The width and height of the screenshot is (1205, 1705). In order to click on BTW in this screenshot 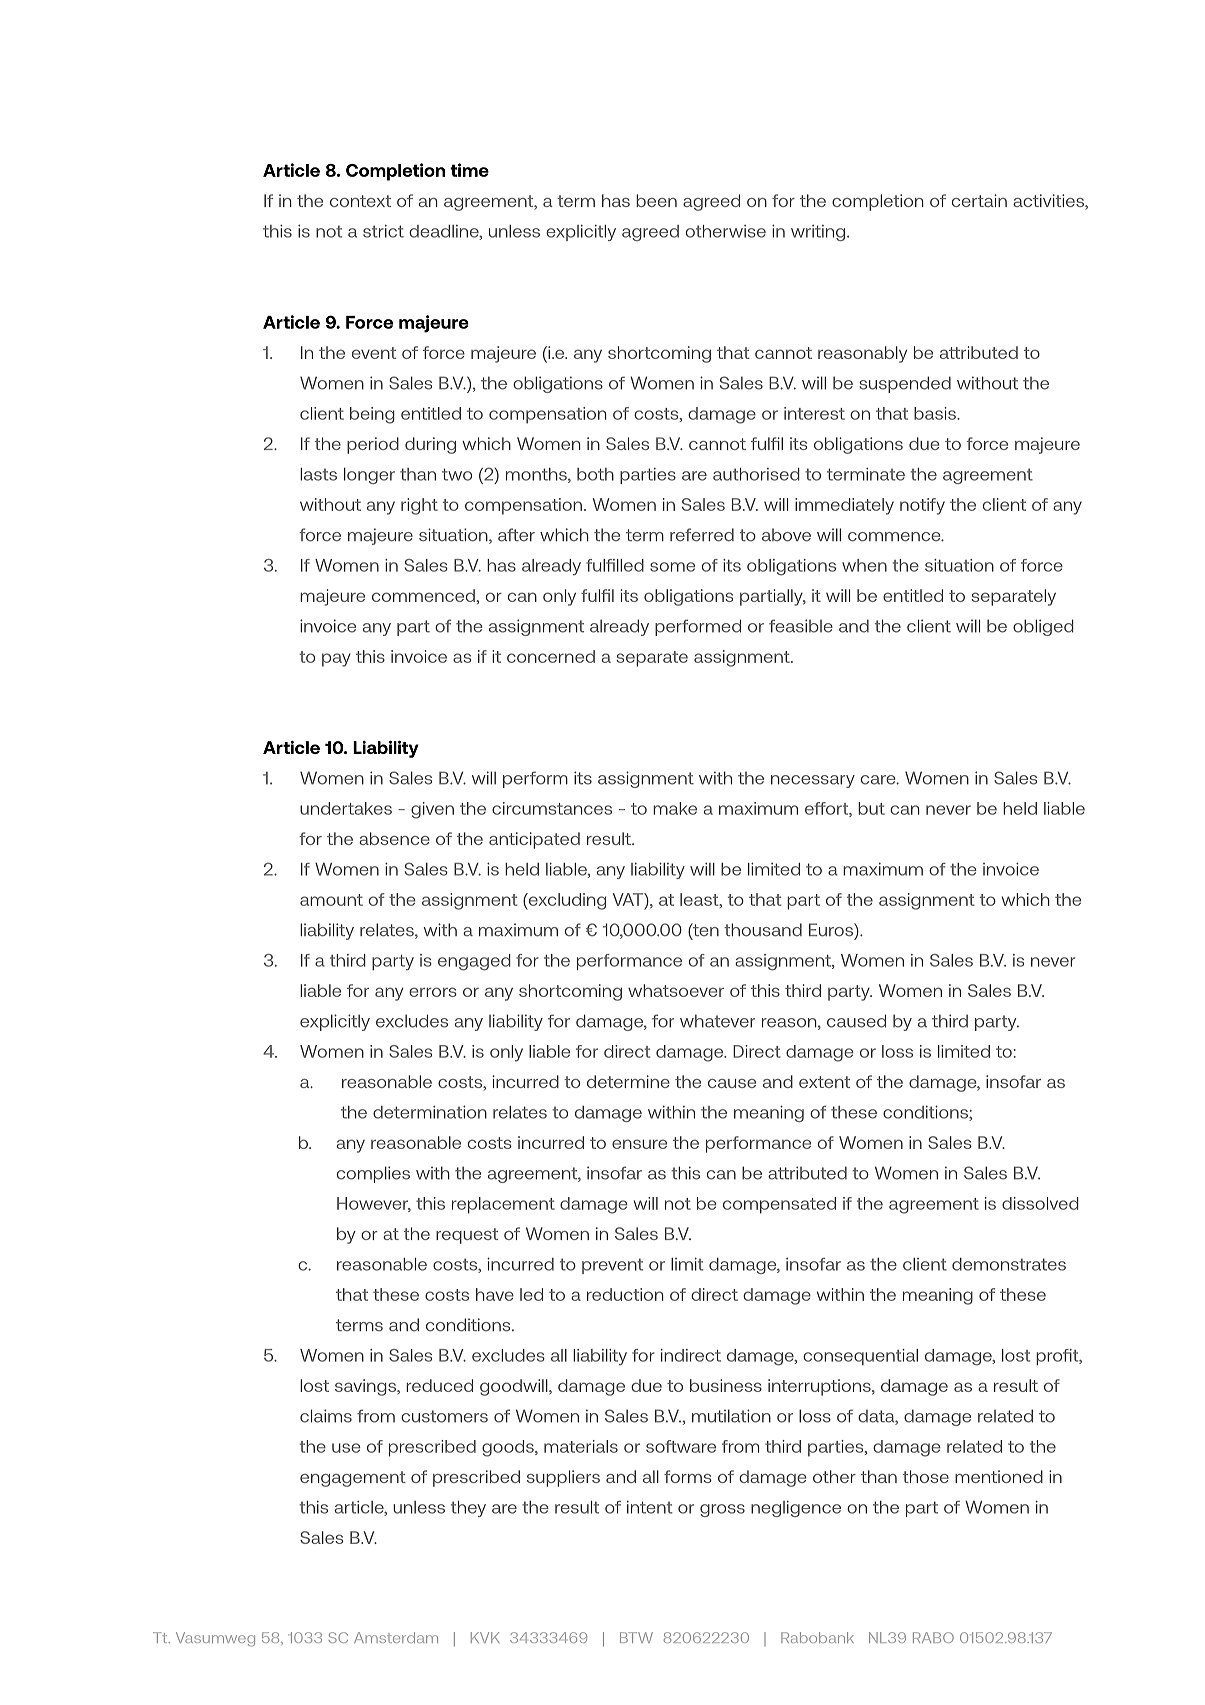, I will do `click(636, 1637)`.
